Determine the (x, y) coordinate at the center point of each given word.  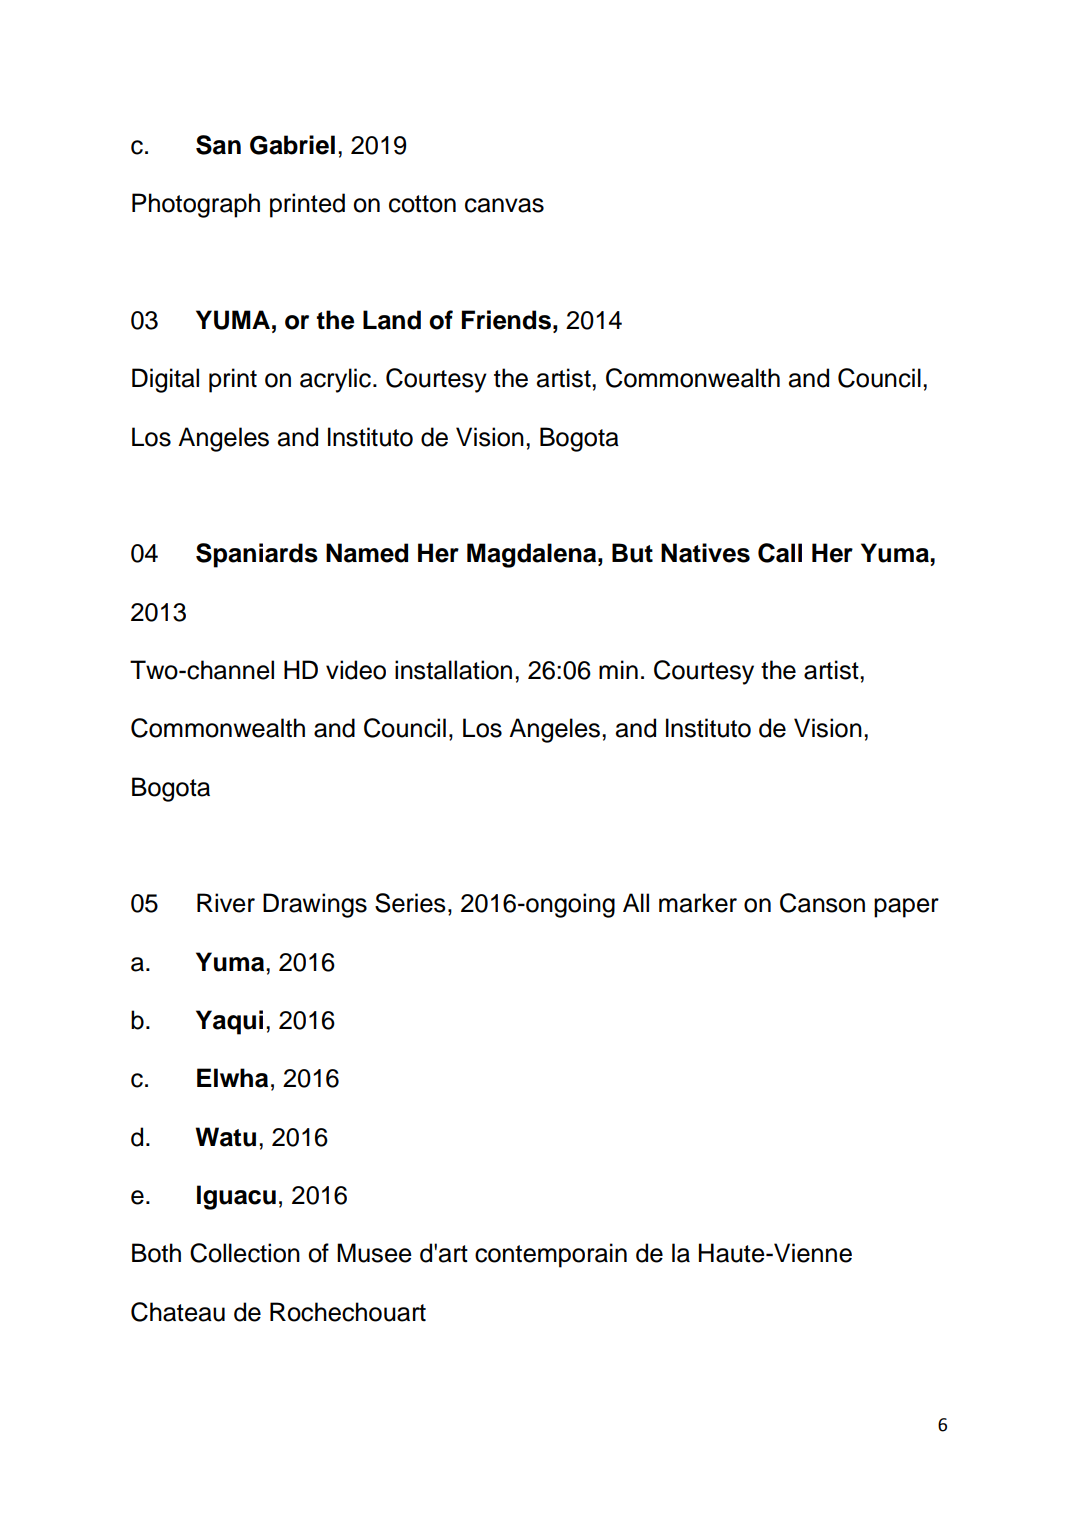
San (218, 145)
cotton (422, 204)
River (226, 903)
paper (906, 908)
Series (410, 903)
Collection (245, 1253)
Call (780, 553)
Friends (506, 320)
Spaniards (257, 555)
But (632, 553)
